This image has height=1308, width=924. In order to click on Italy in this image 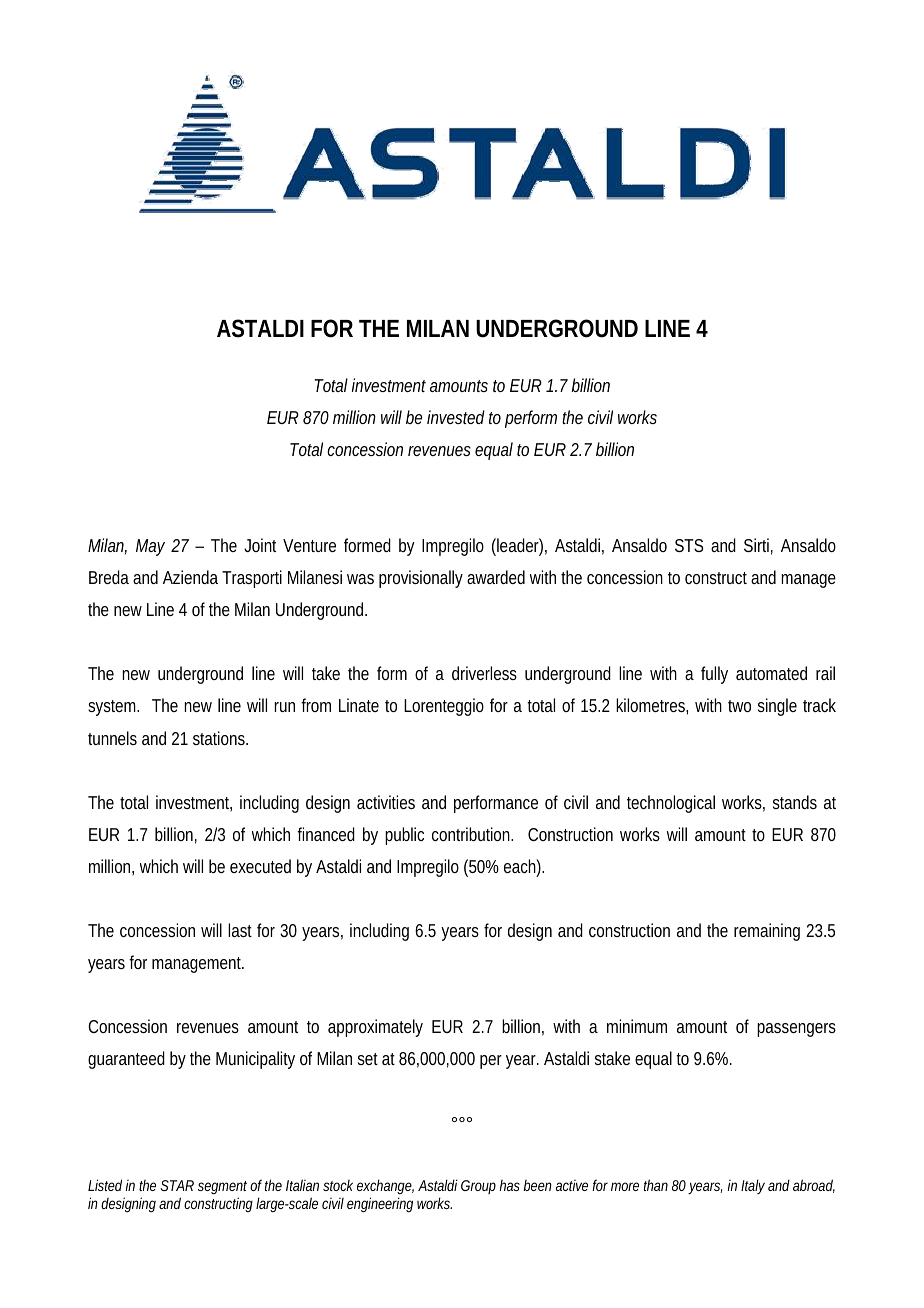, I will do `click(753, 1186)`.
